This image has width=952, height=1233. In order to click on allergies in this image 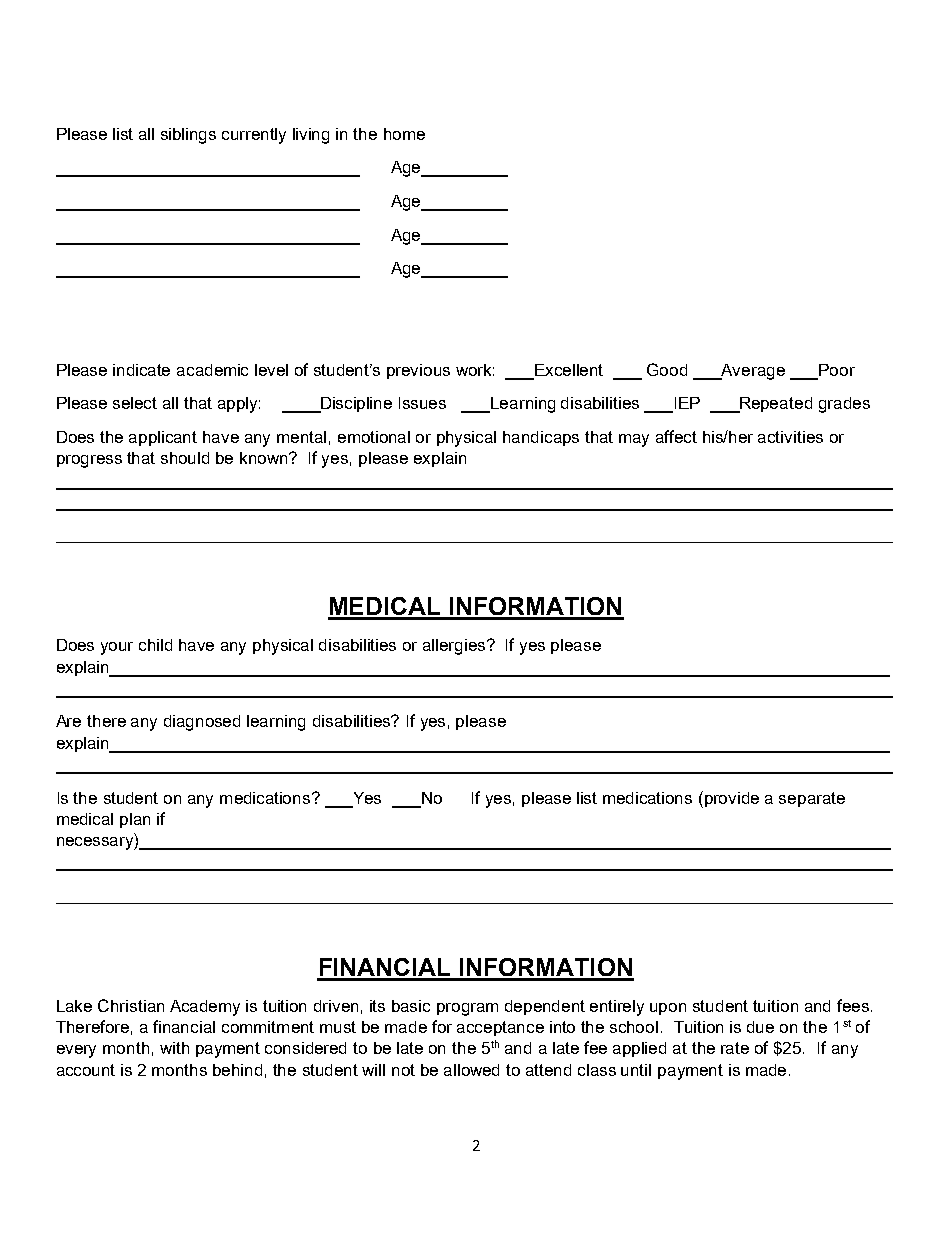, I will do `click(455, 647)`.
